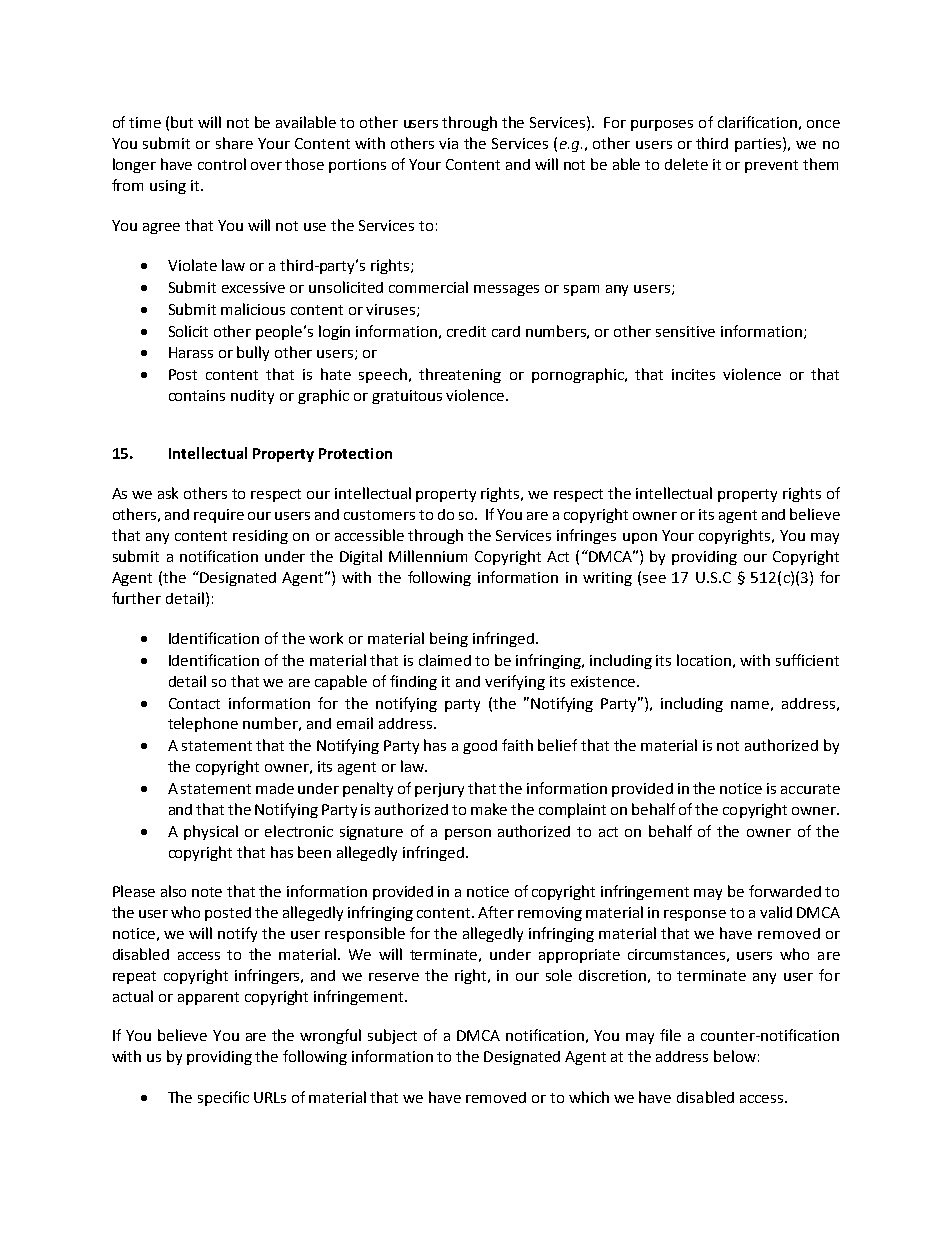 The height and width of the screenshot is (1233, 952). I want to click on gratuitous, so click(407, 397).
